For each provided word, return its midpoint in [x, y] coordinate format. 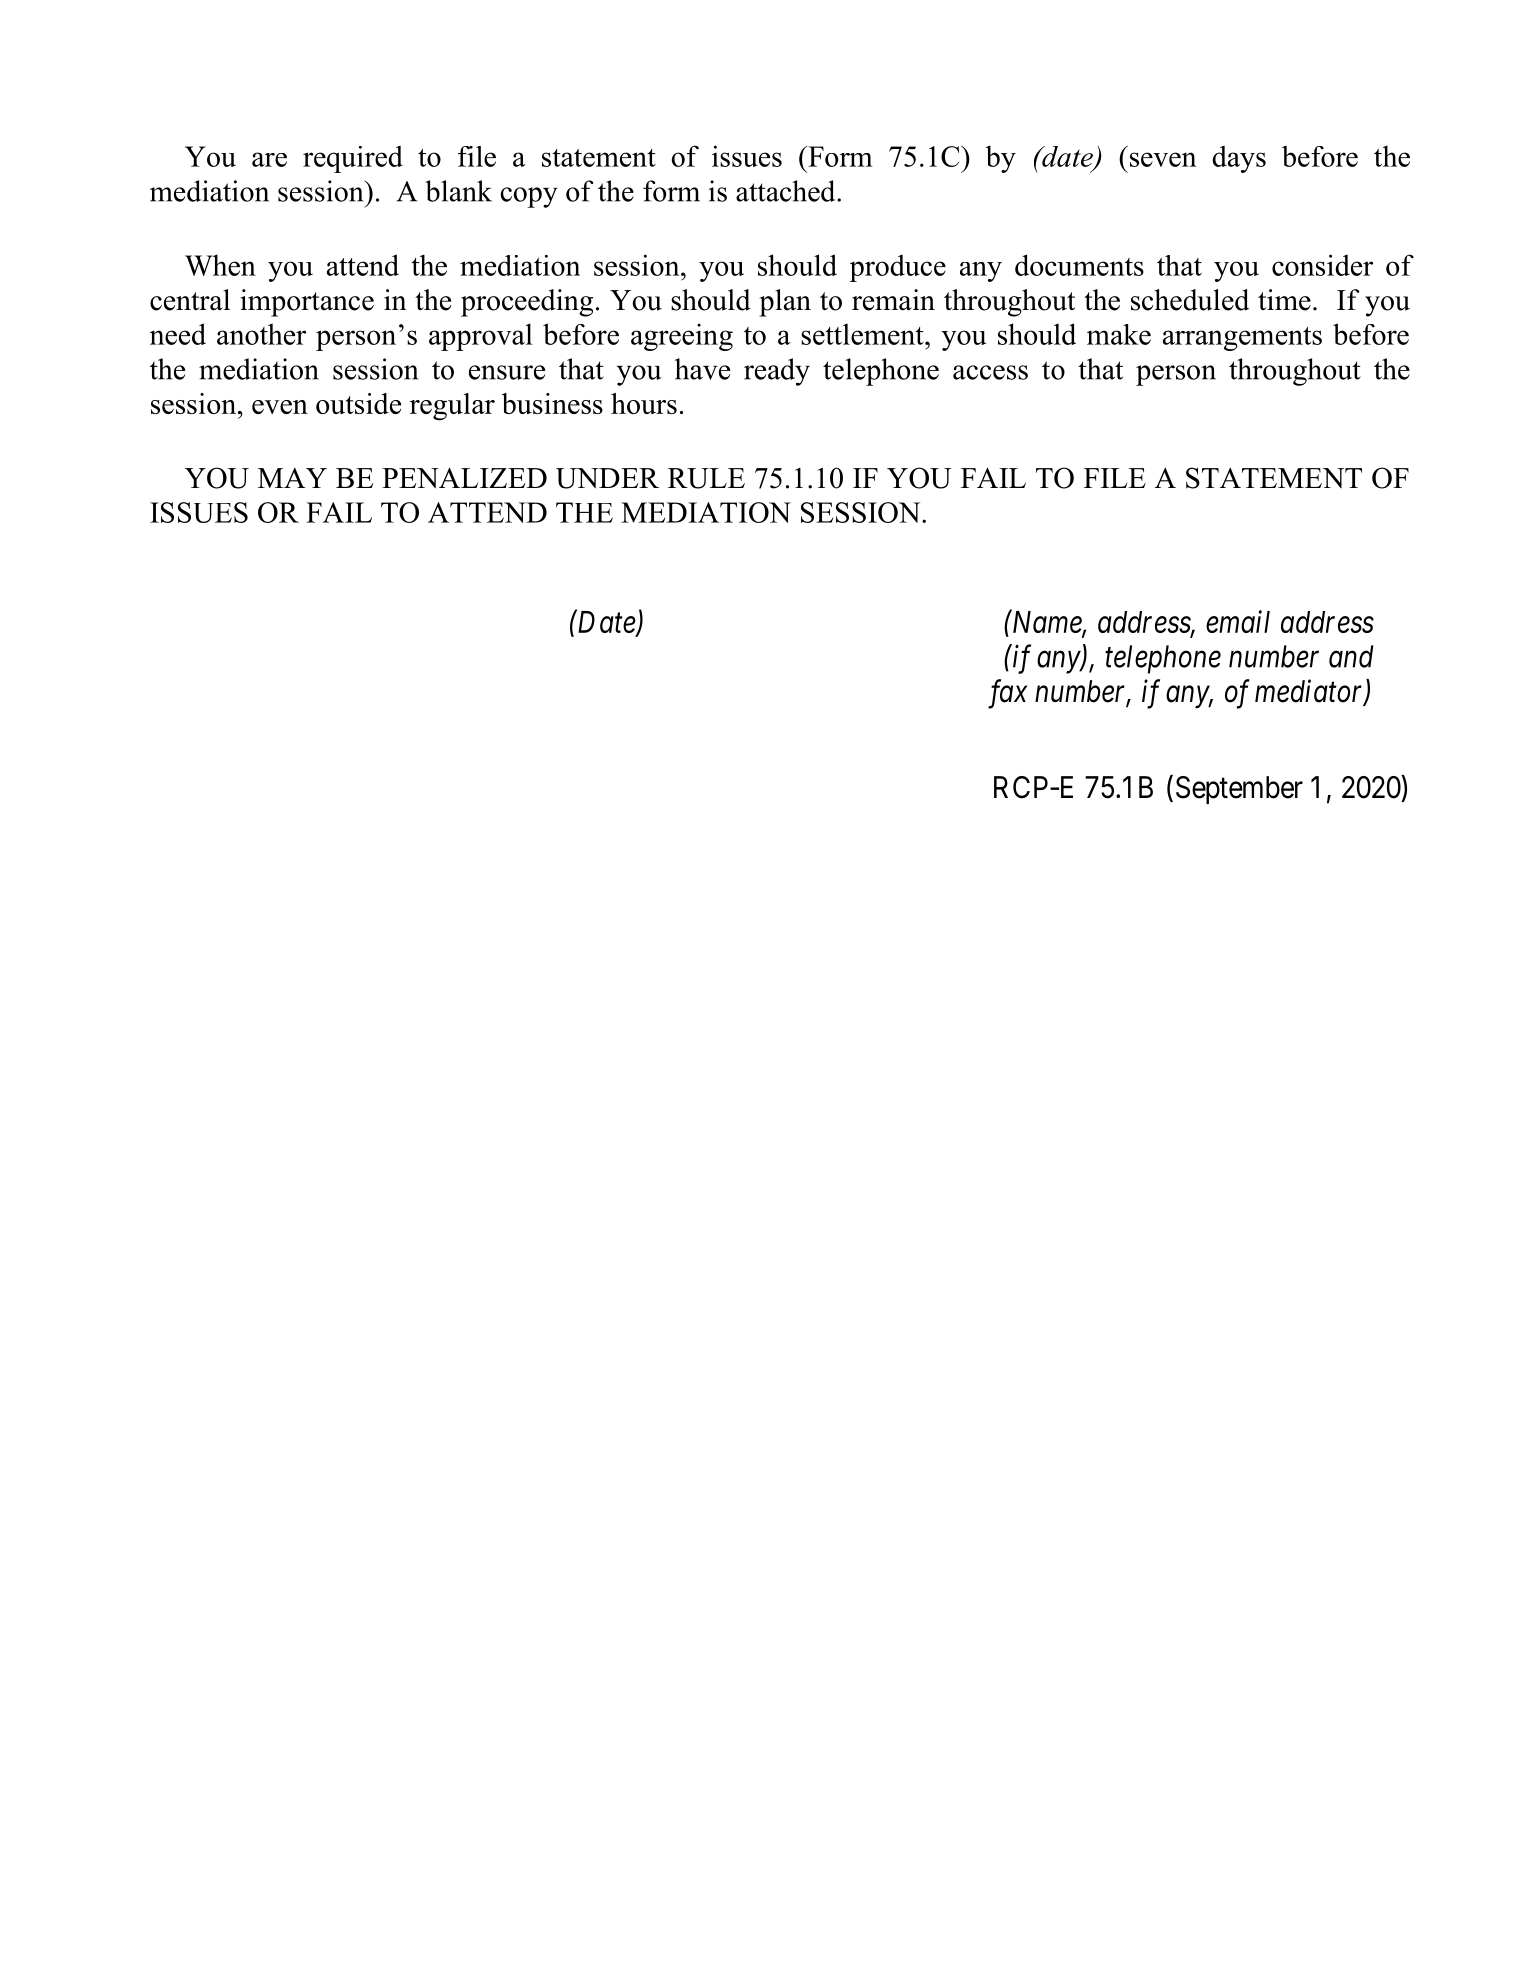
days [1239, 159]
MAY [292, 478]
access [990, 372]
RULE [706, 478]
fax [1007, 694]
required [353, 159]
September [1239, 790]
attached [787, 191]
